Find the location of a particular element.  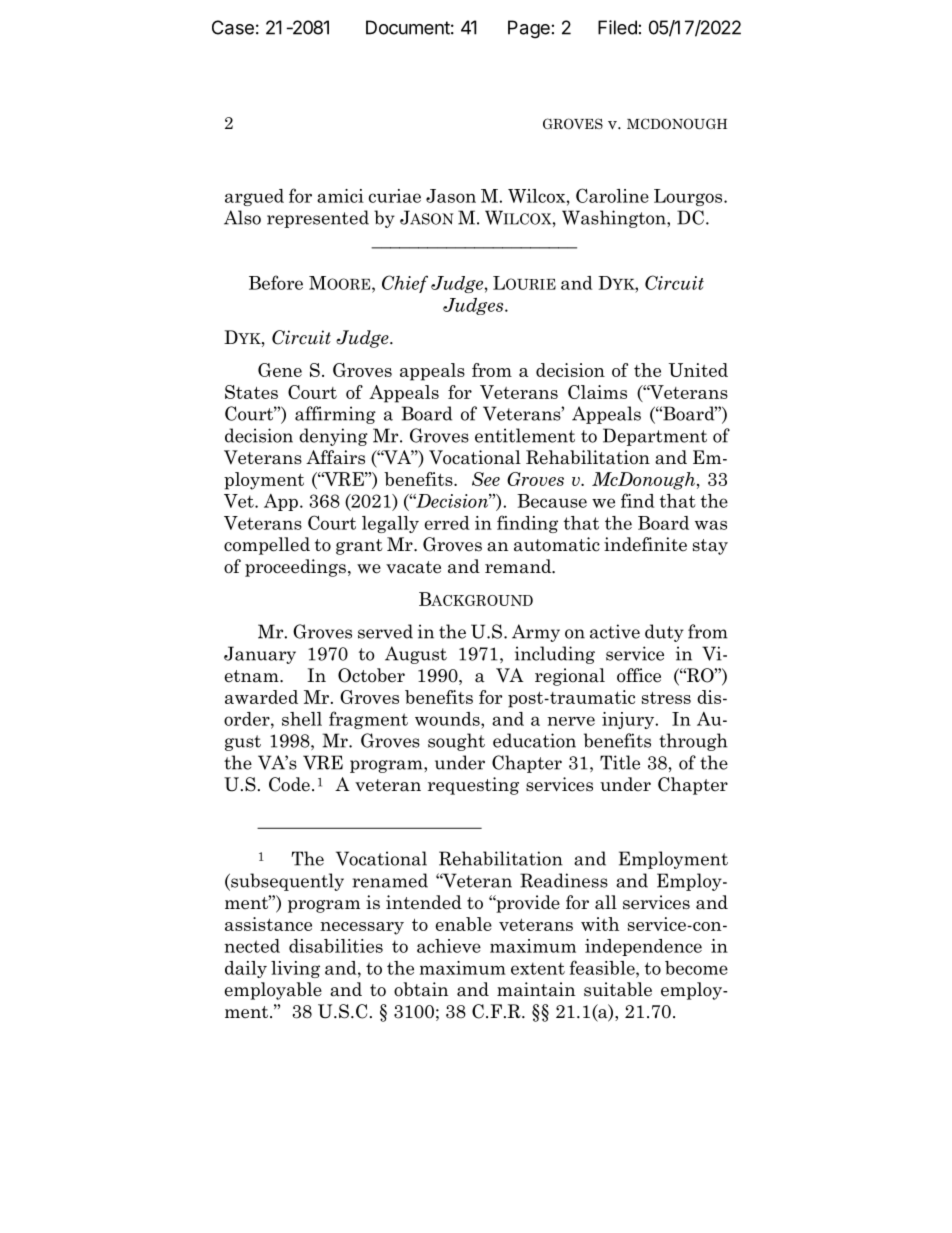

Washington is located at coordinates (615, 219).
